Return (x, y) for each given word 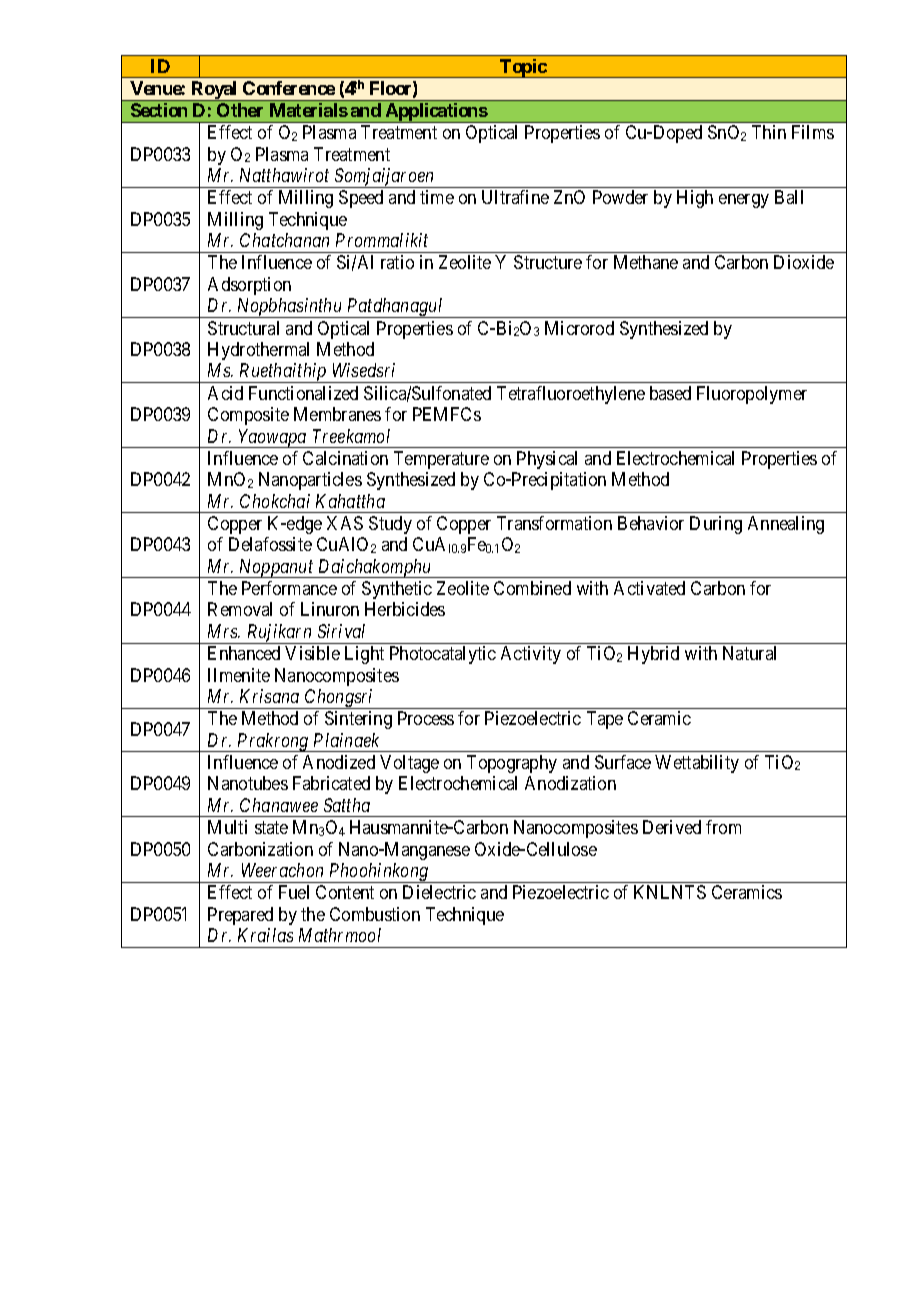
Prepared (240, 916)
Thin (769, 132)
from (723, 827)
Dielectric (439, 892)
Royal (215, 91)
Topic (523, 68)
